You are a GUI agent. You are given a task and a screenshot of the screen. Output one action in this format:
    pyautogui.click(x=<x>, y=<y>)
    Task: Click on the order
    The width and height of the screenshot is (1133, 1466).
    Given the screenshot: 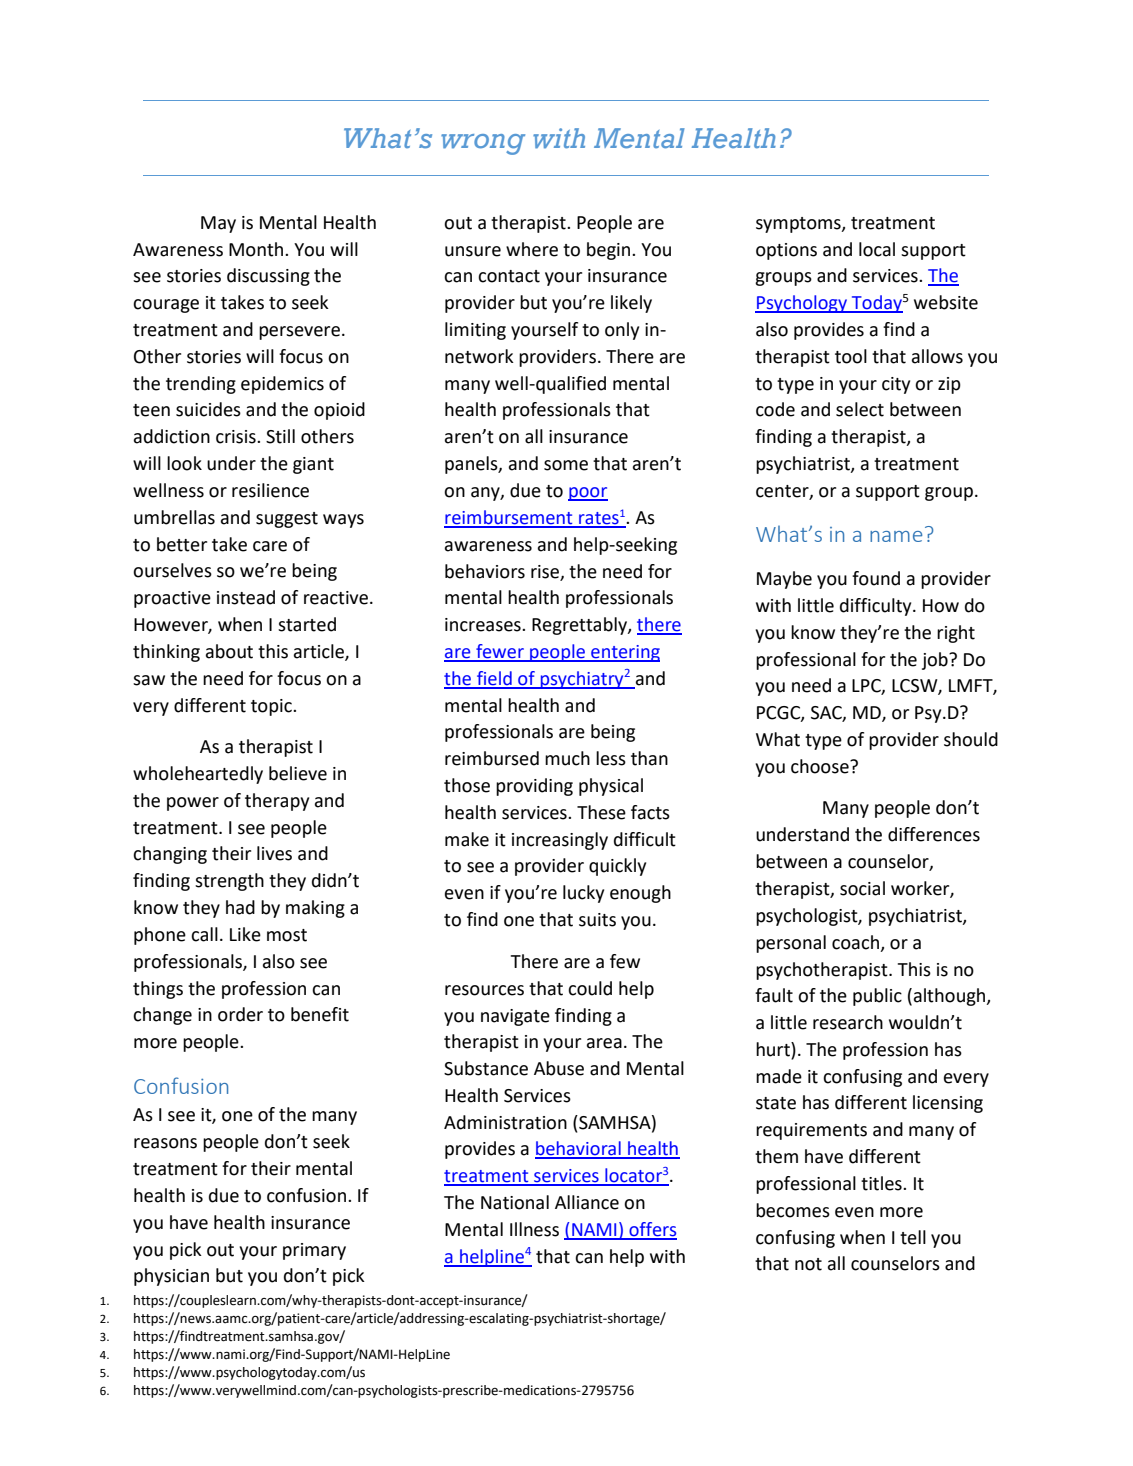 What is the action you would take?
    pyautogui.click(x=240, y=1014)
